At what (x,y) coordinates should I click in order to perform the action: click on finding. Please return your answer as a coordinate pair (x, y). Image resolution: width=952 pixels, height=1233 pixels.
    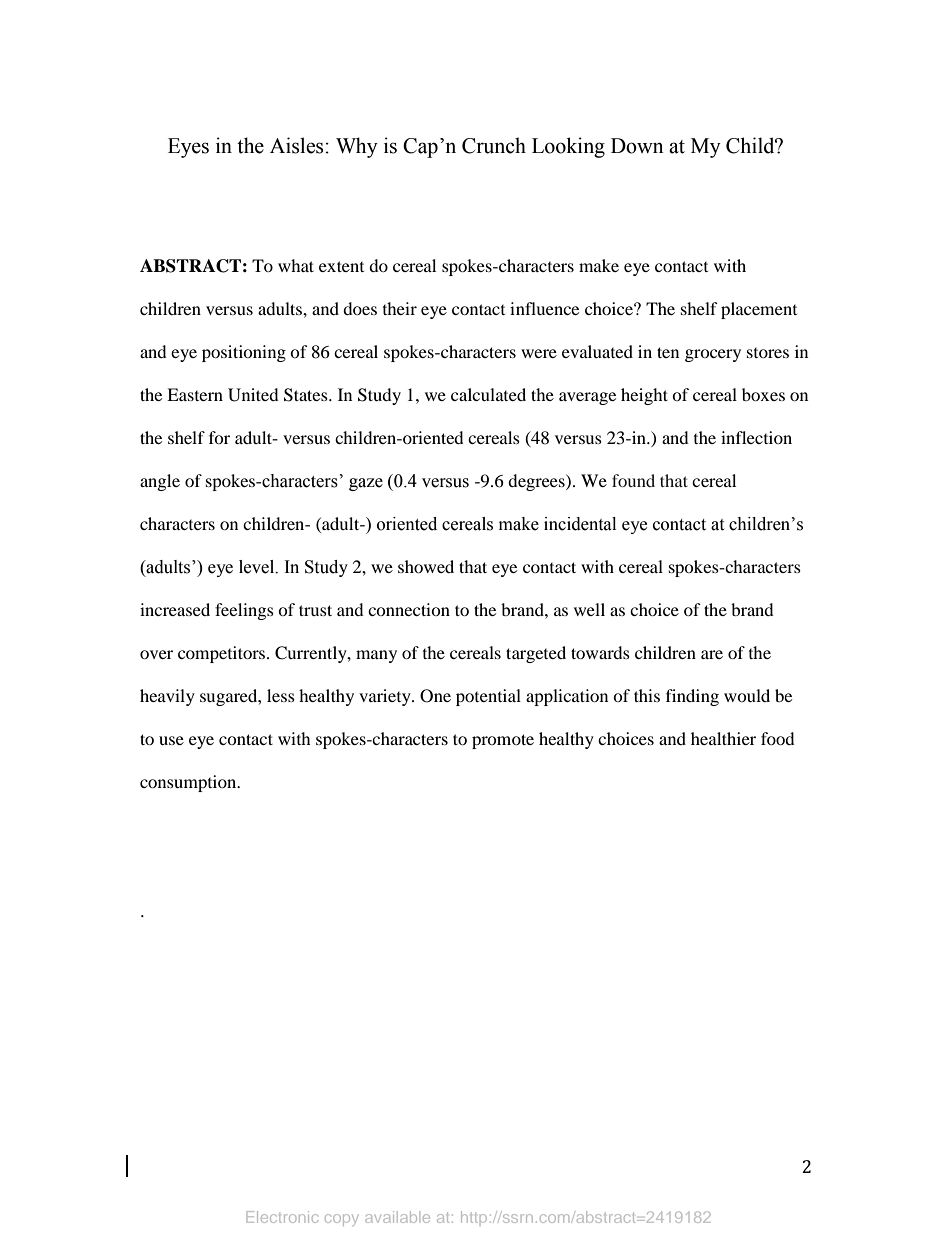
    Looking at the image, I should click on (692, 697).
